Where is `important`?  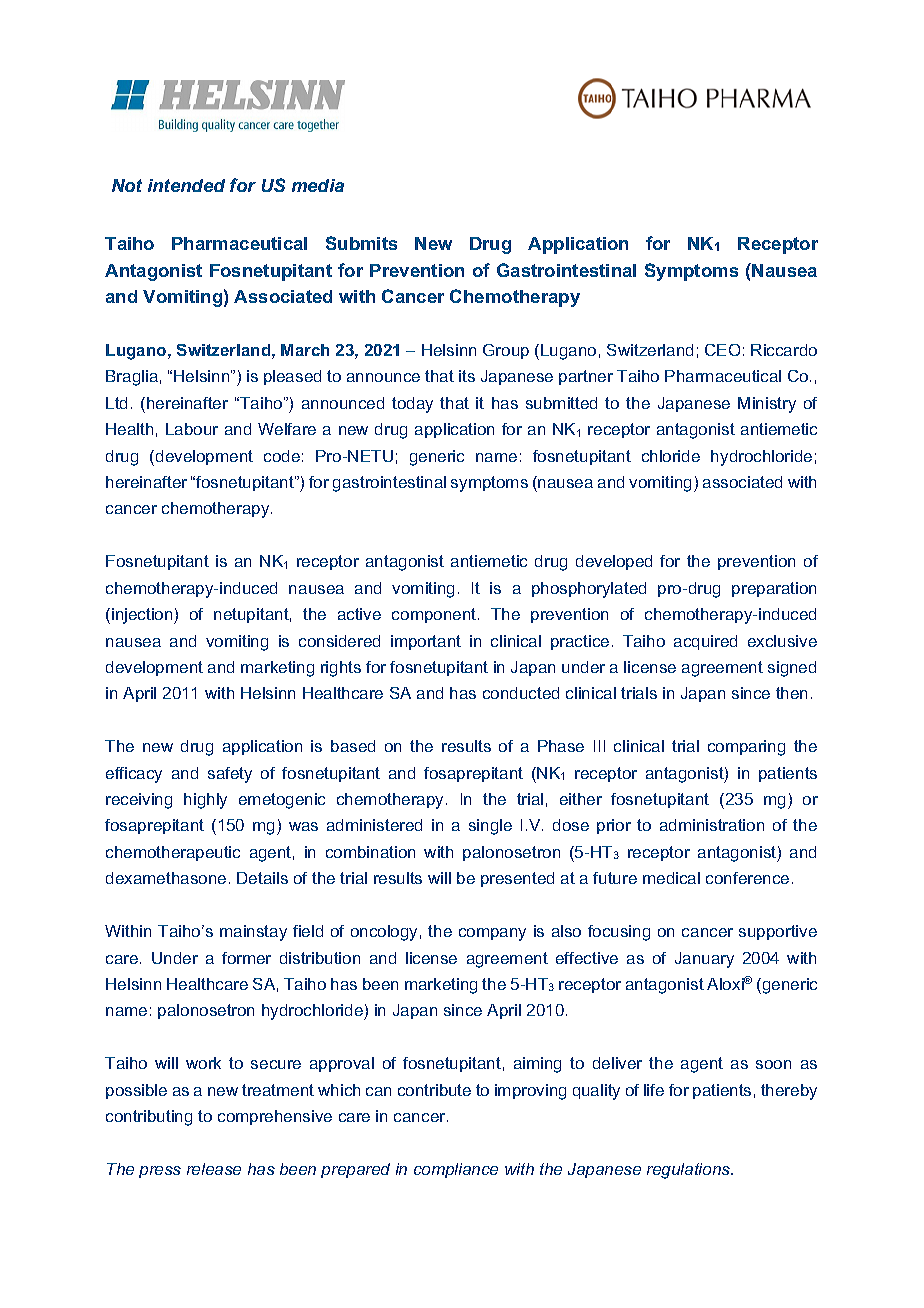
important is located at coordinates (426, 642).
